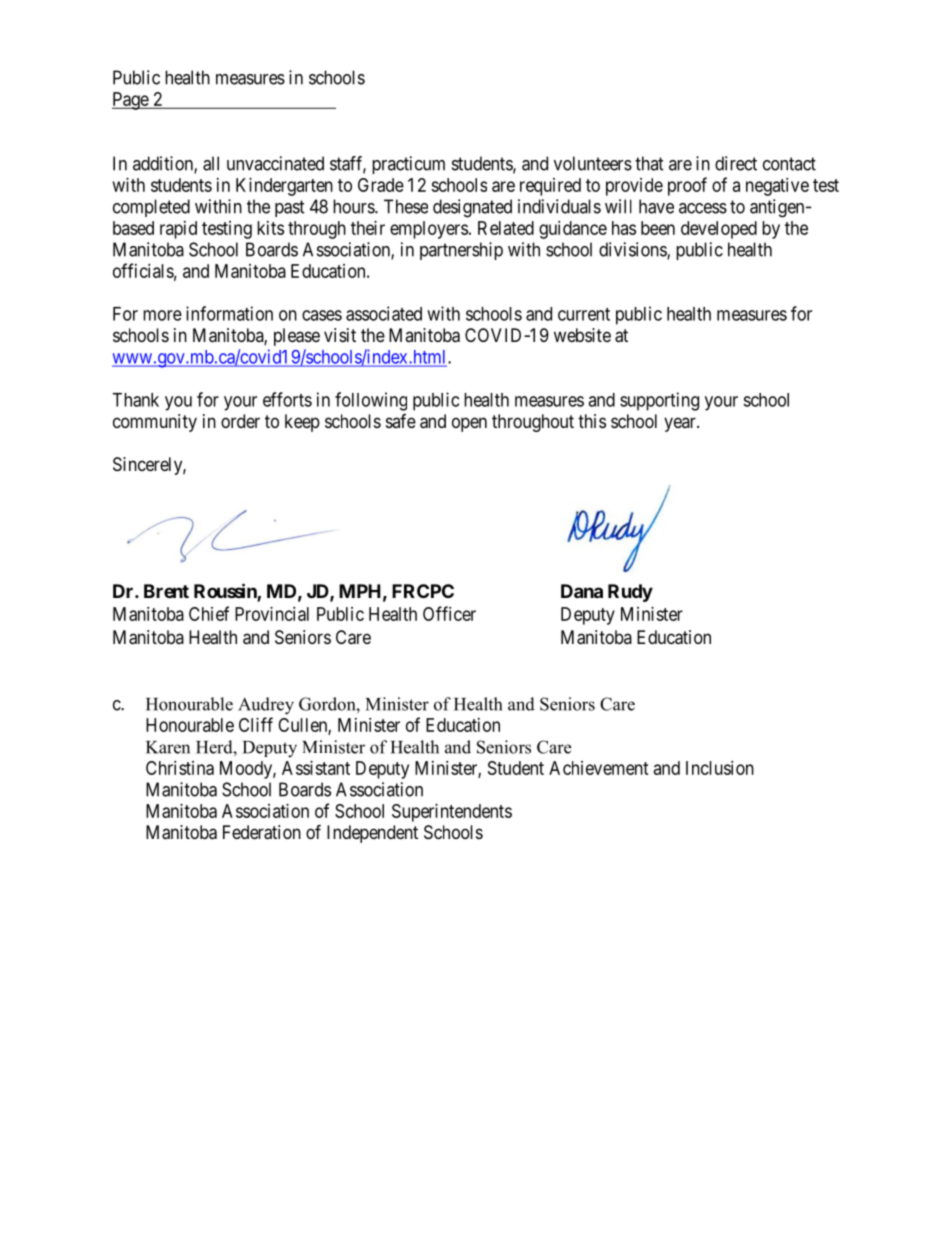  What do you see at coordinates (659, 401) in the screenshot?
I see `supporting` at bounding box center [659, 401].
